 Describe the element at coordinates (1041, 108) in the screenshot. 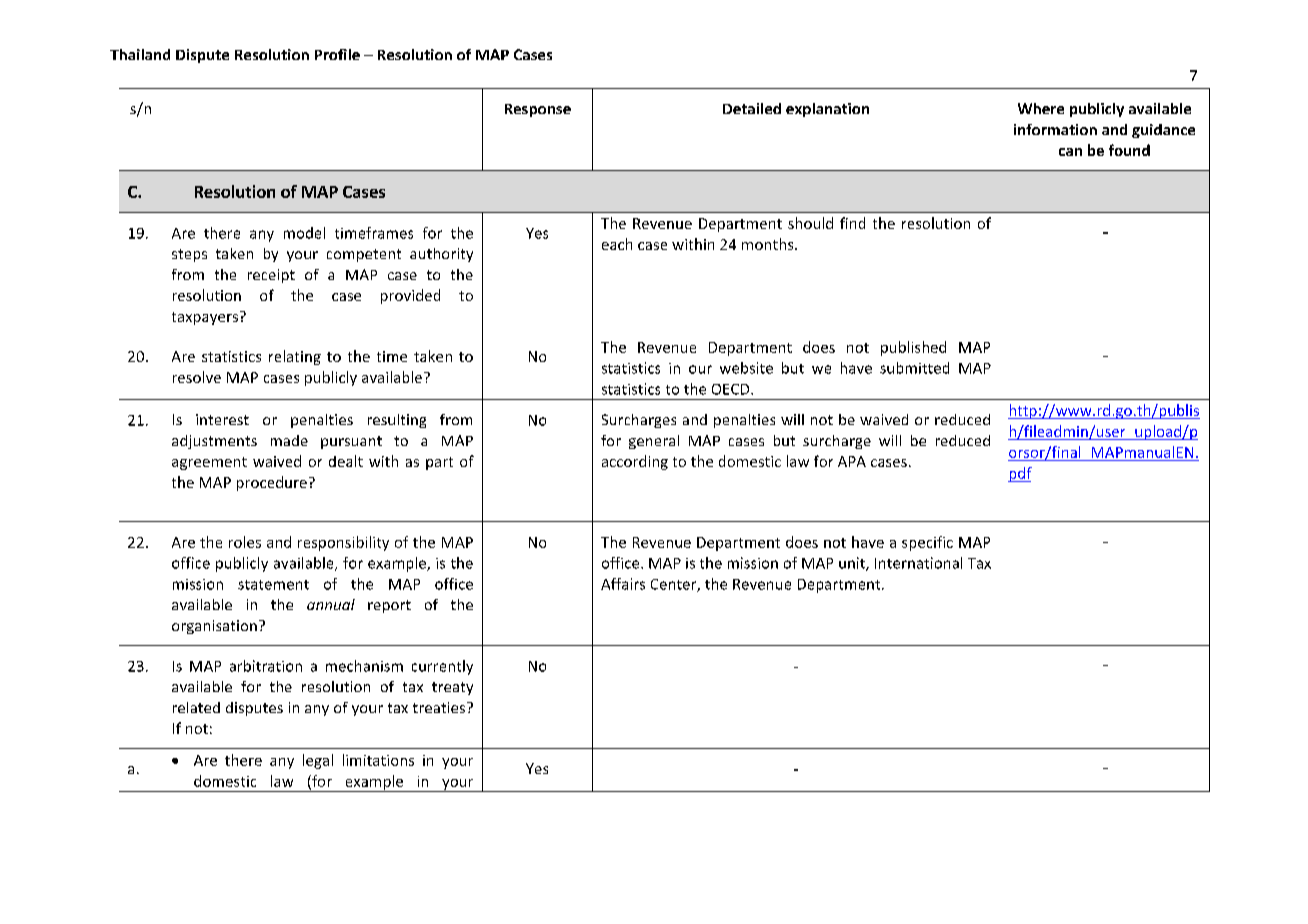

I see `Where` at that location.
